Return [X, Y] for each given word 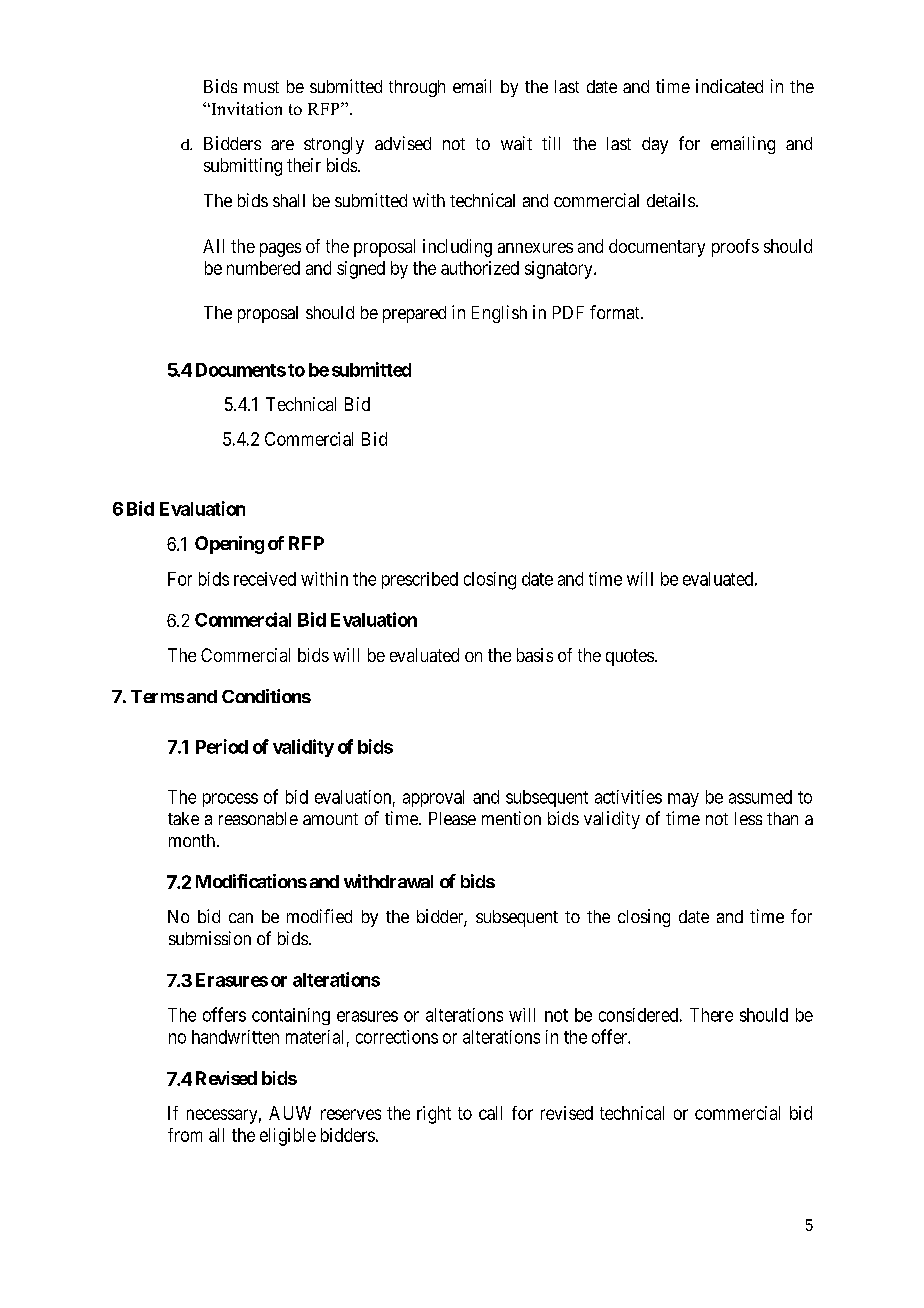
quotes [630, 657]
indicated [729, 86]
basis [535, 655]
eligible [288, 1137]
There [711, 1015]
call [490, 1113]
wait [516, 143]
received [265, 579]
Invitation [245, 108]
